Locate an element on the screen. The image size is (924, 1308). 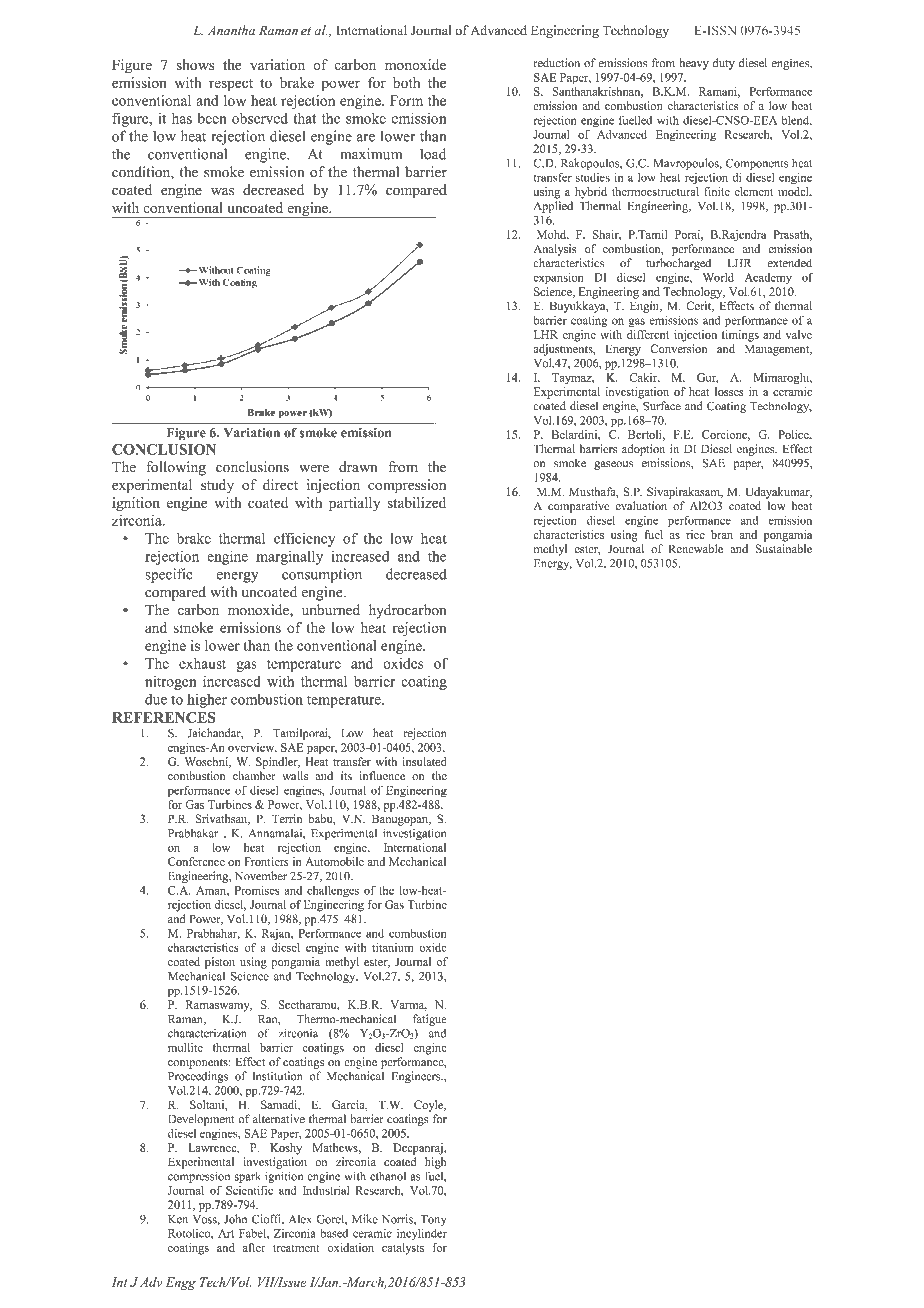
piston is located at coordinates (220, 963).
